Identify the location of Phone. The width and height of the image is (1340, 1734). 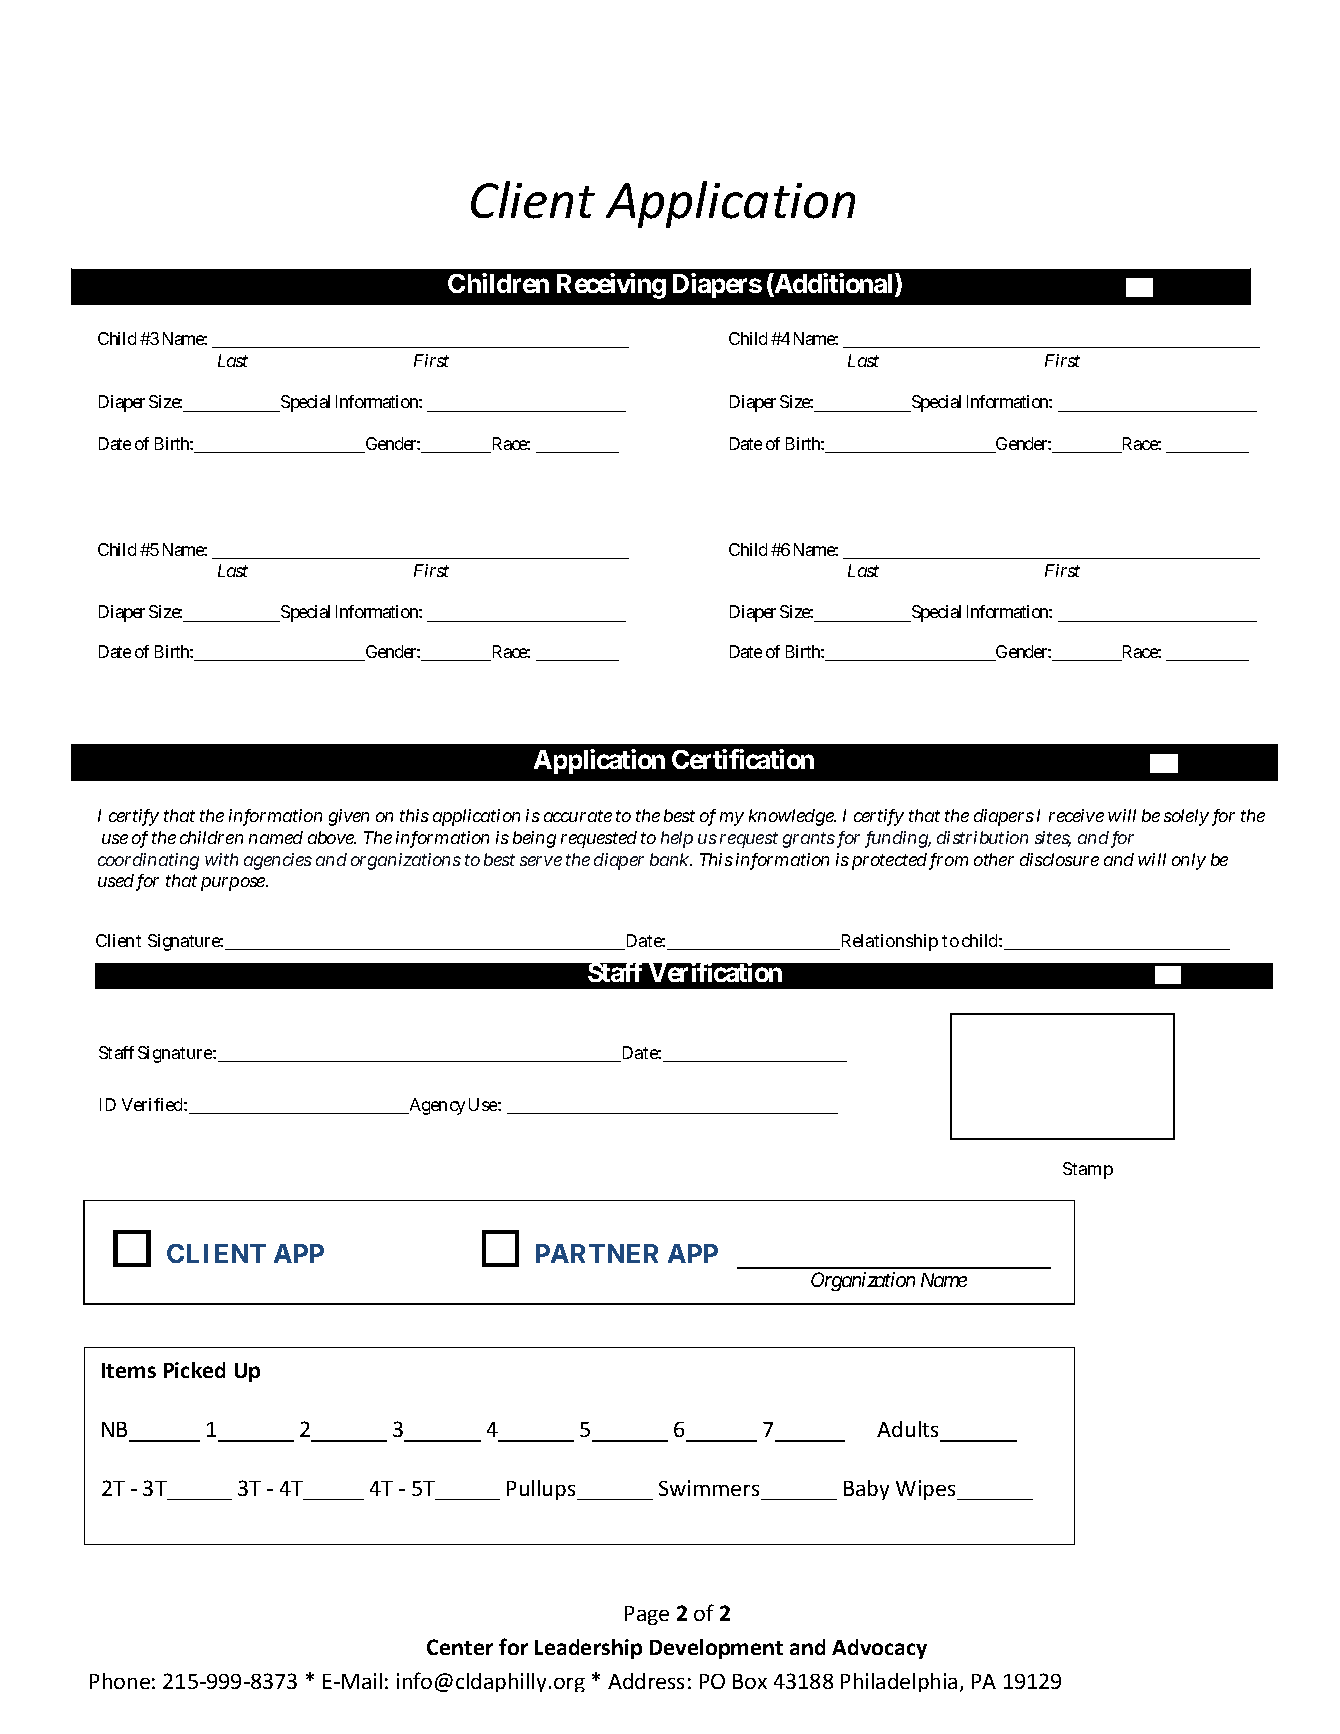
(120, 1681).
